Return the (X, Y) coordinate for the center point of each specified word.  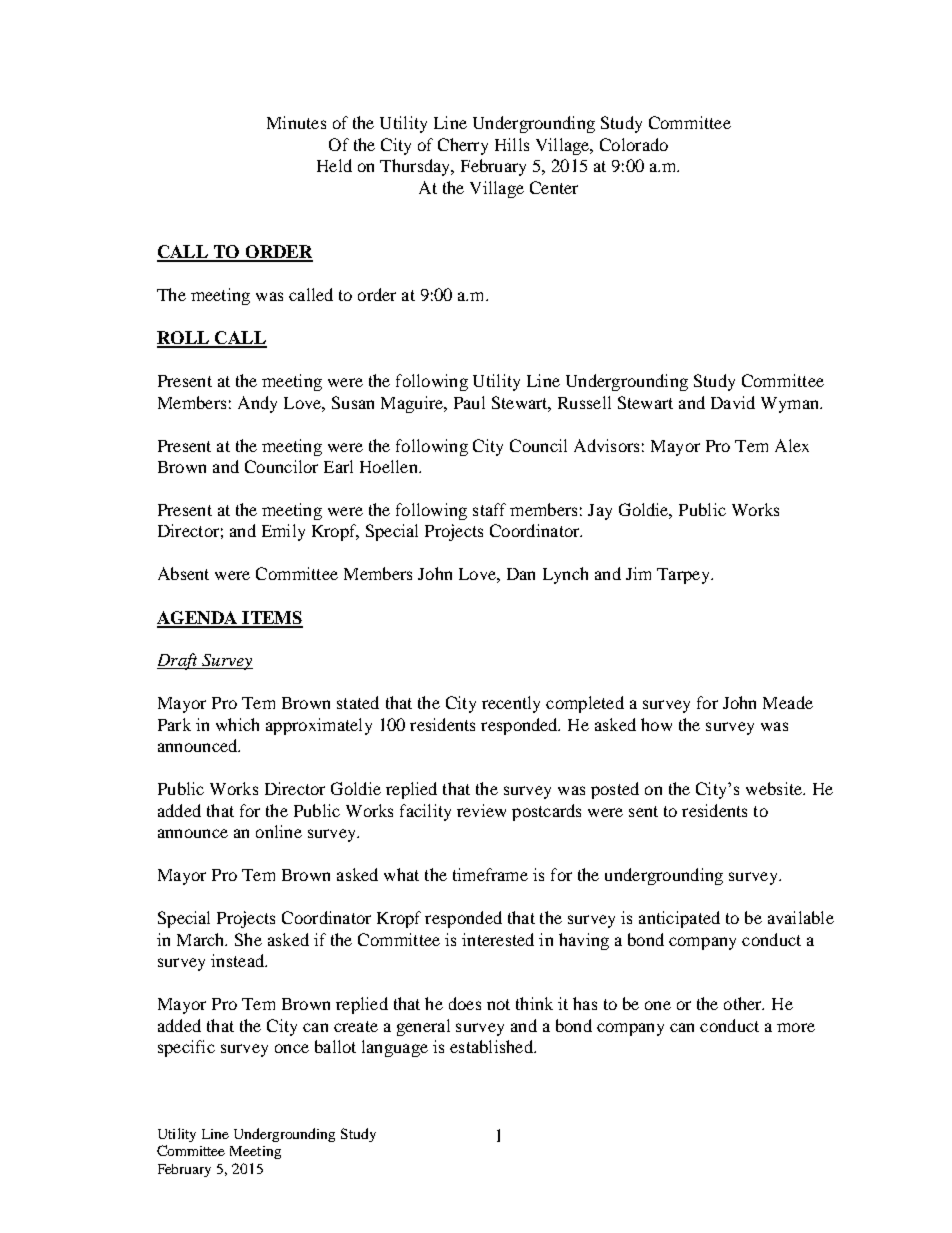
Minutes (296, 122)
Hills (512, 144)
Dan (521, 574)
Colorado (634, 144)
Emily (283, 532)
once (292, 1048)
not (498, 1004)
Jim (638, 573)
